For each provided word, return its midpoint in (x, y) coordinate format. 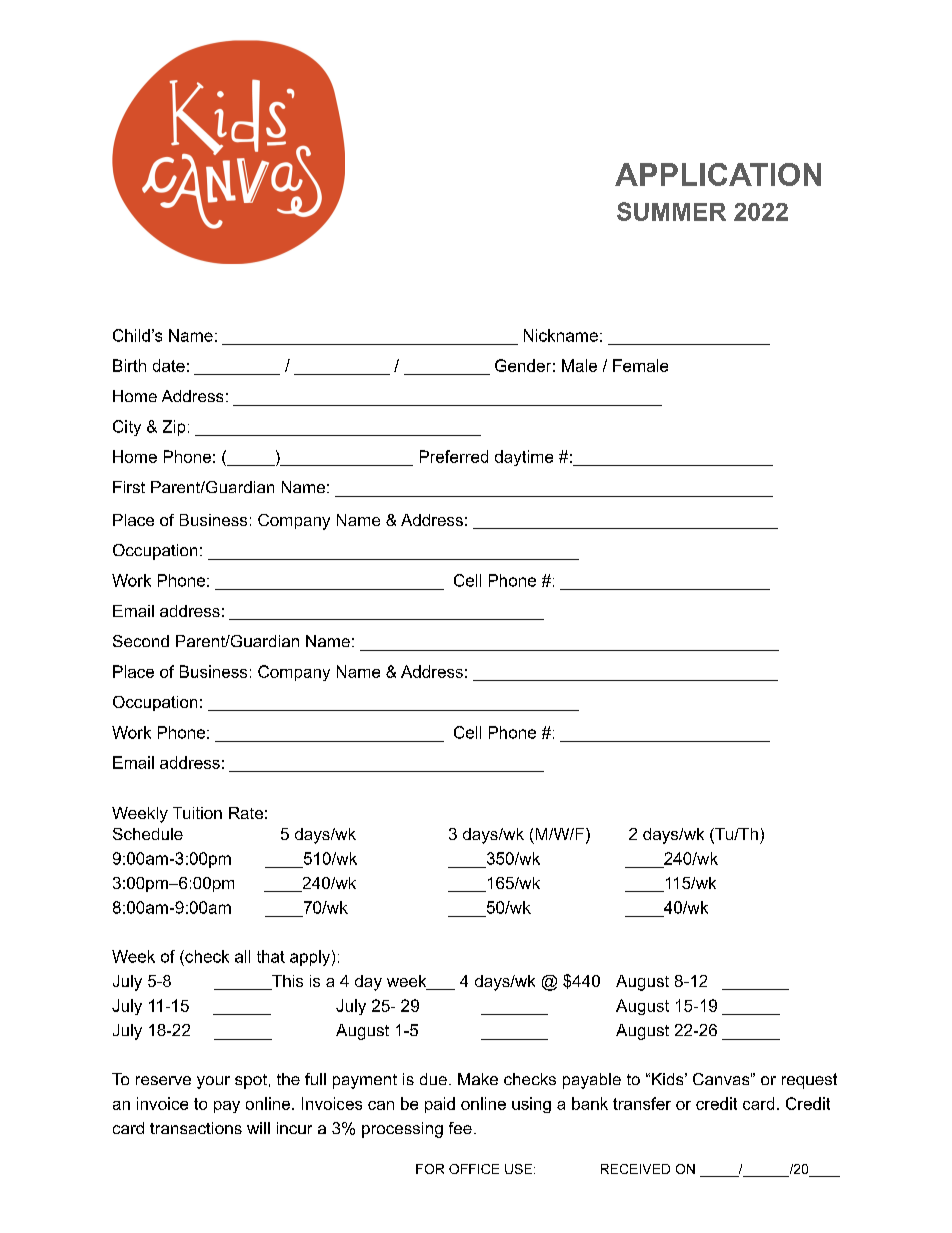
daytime (524, 458)
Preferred (454, 456)
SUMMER (671, 211)
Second (141, 641)
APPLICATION (718, 174)
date (169, 365)
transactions (196, 1128)
